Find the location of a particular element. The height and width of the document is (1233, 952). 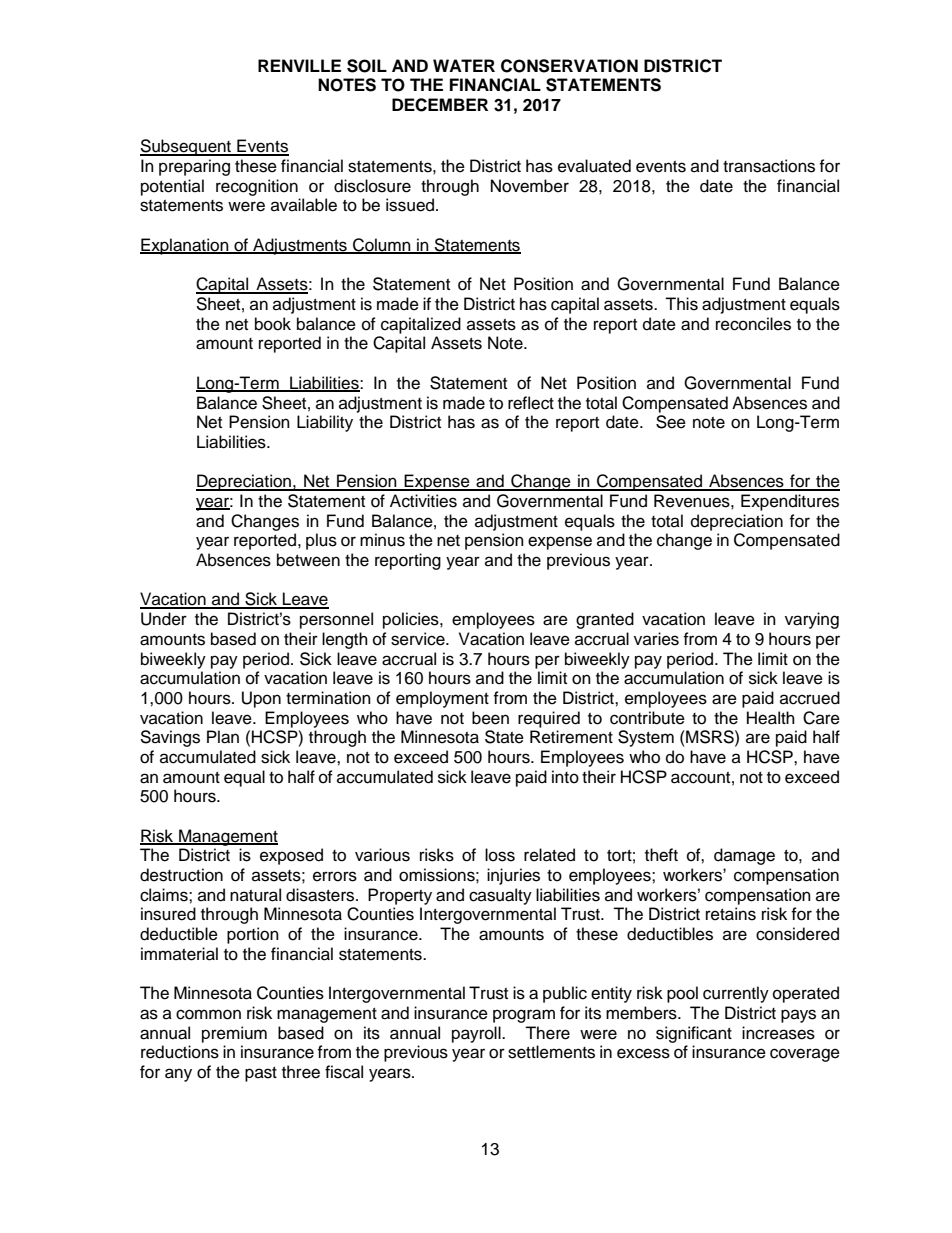

reflect is located at coordinates (531, 403).
